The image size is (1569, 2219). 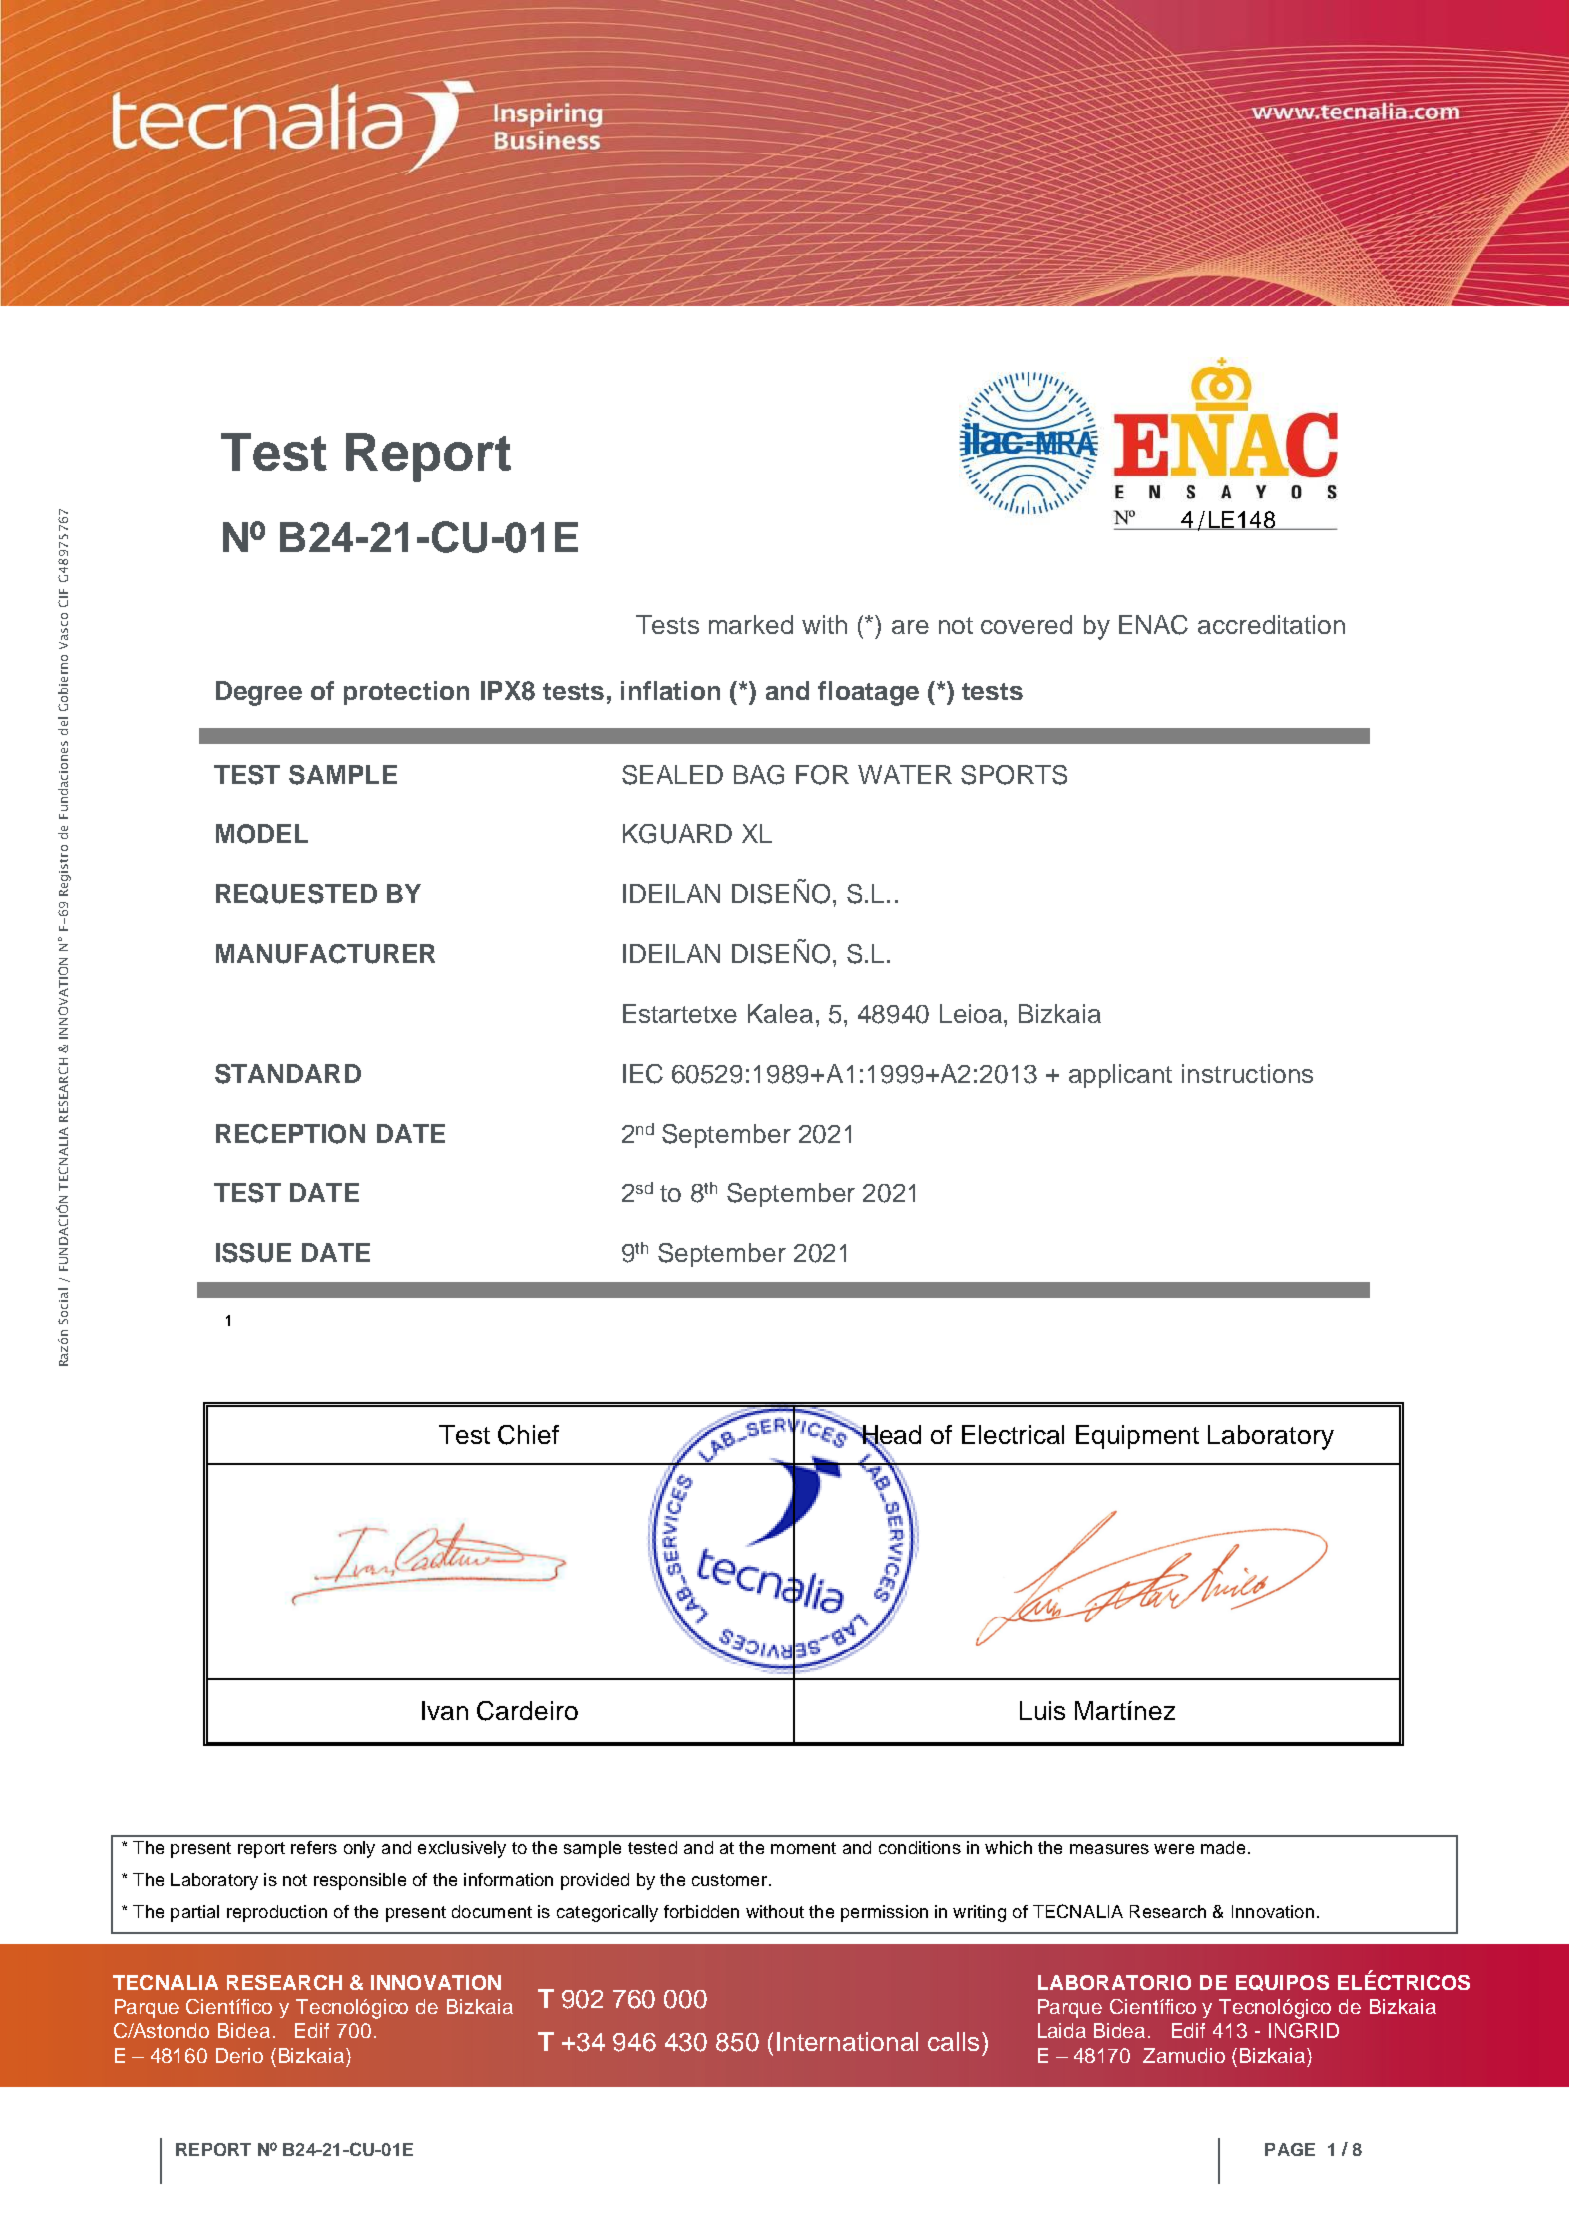 I want to click on accreditation, so click(x=1271, y=624).
